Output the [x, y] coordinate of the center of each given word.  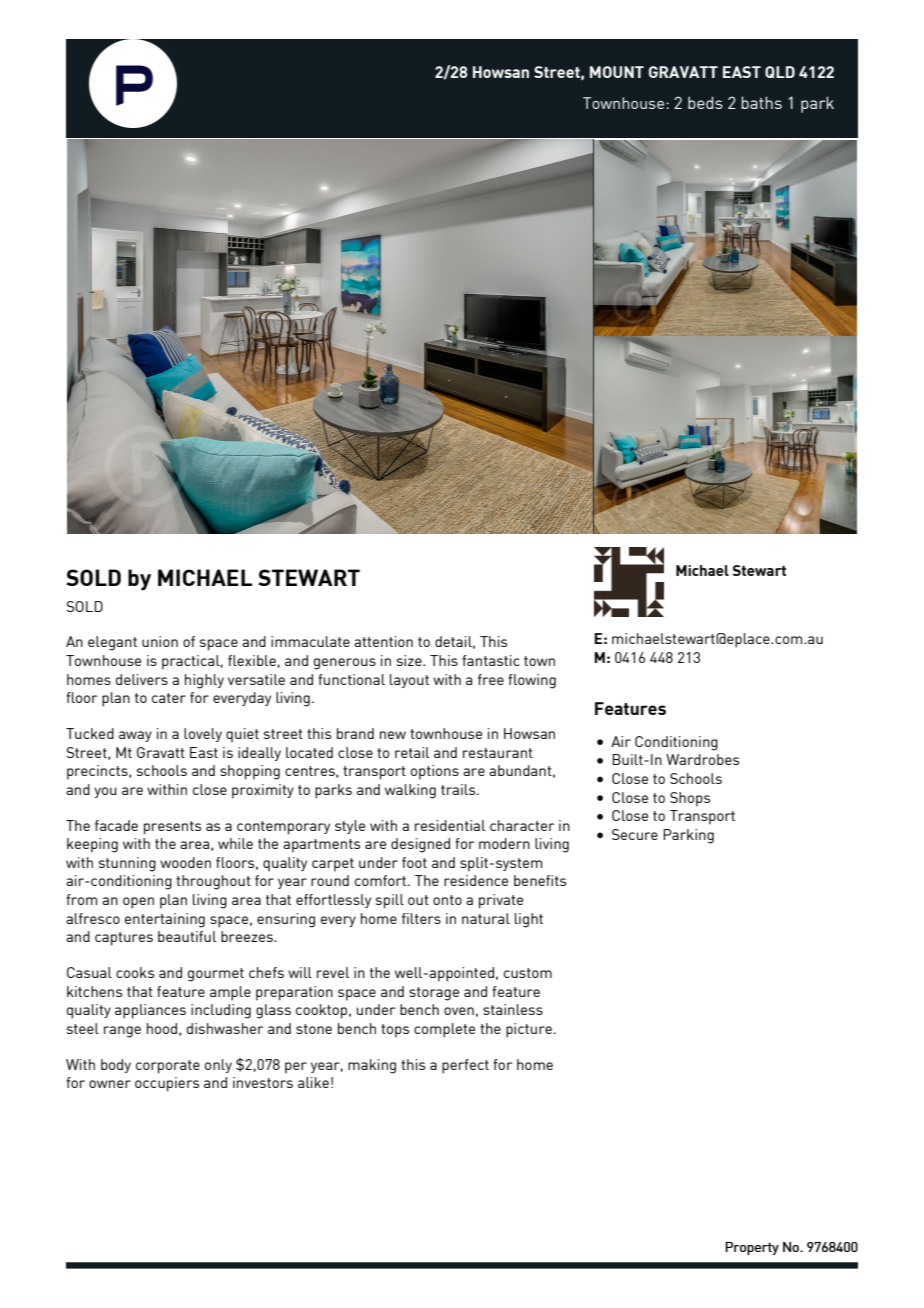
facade [116, 825]
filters [421, 918]
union [160, 641]
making [372, 1066]
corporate [168, 1067]
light [529, 920]
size [410, 660]
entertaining [165, 920]
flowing [532, 681]
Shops [690, 799]
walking [410, 791]
